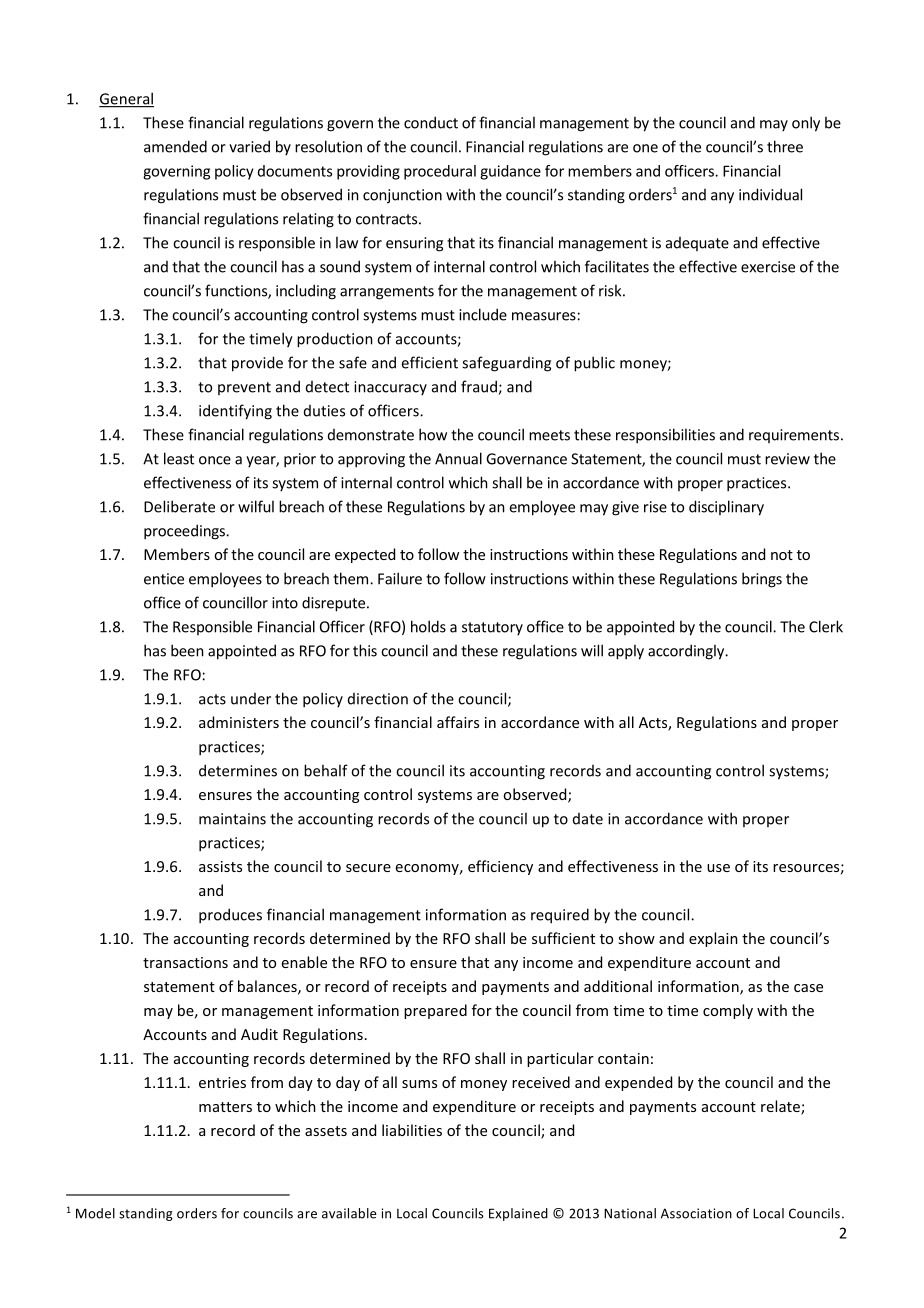 The width and height of the document is (924, 1308). I want to click on Model, so click(95, 1213).
